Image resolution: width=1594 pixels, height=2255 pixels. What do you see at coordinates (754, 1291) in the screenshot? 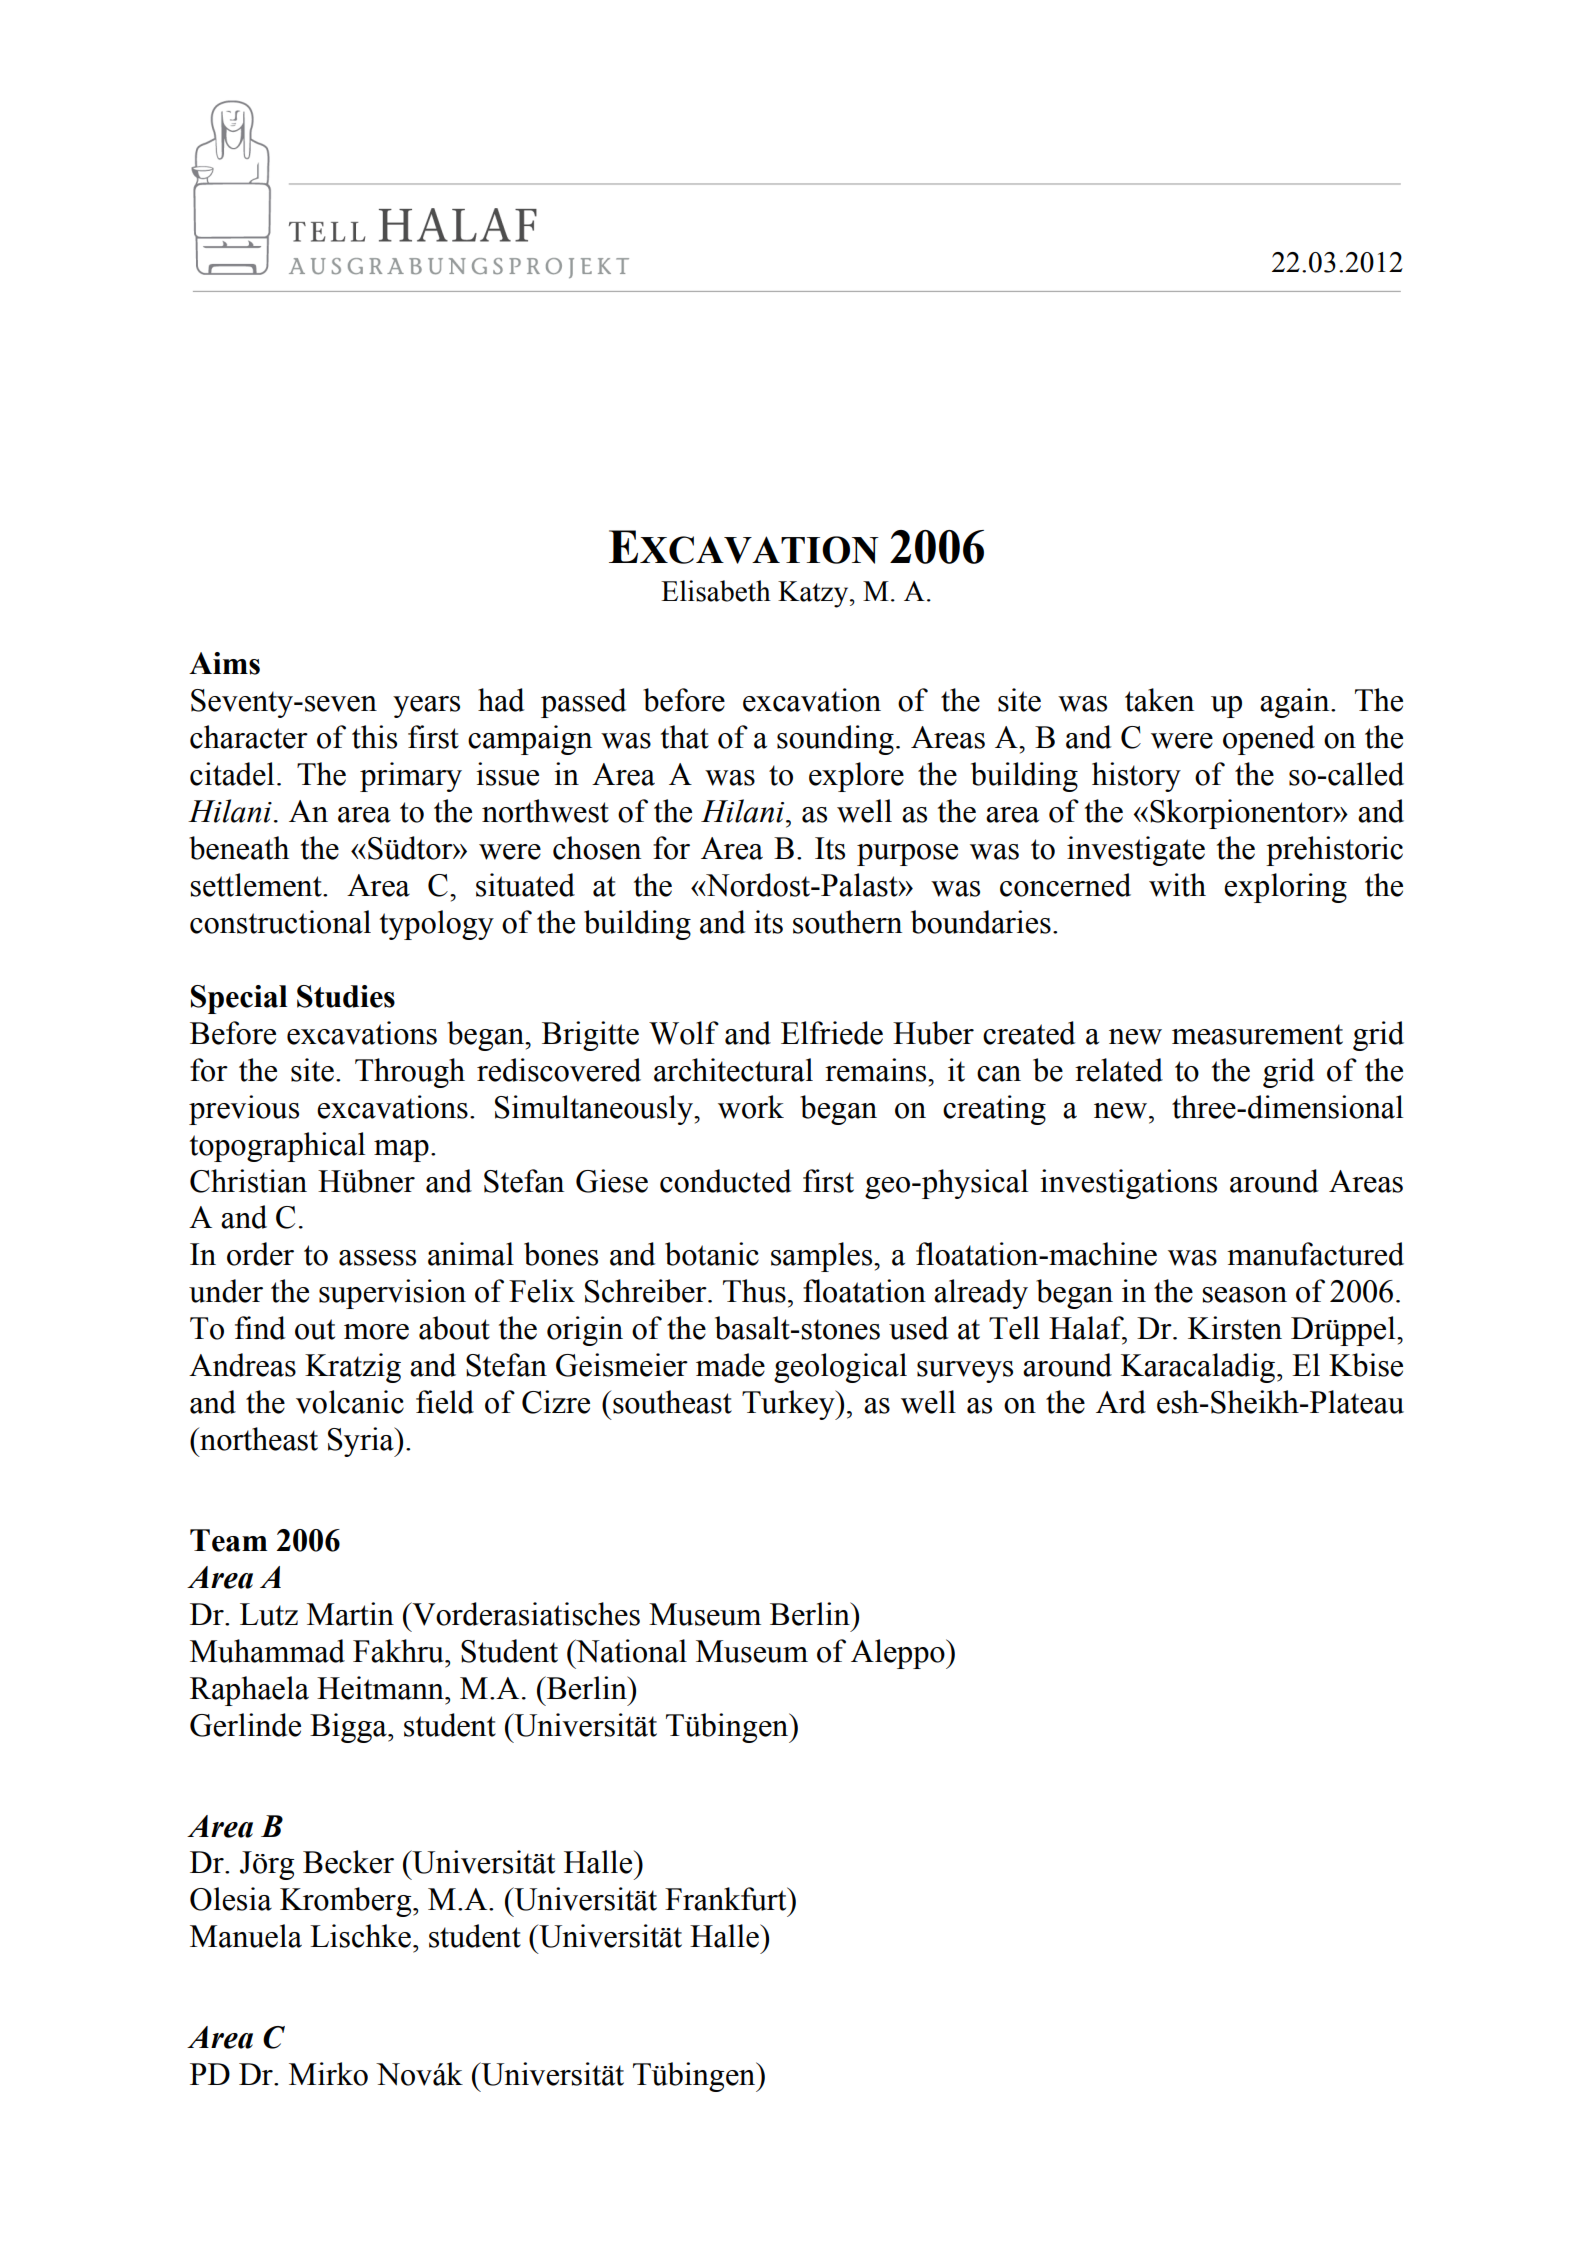
I see `Thus` at bounding box center [754, 1291].
